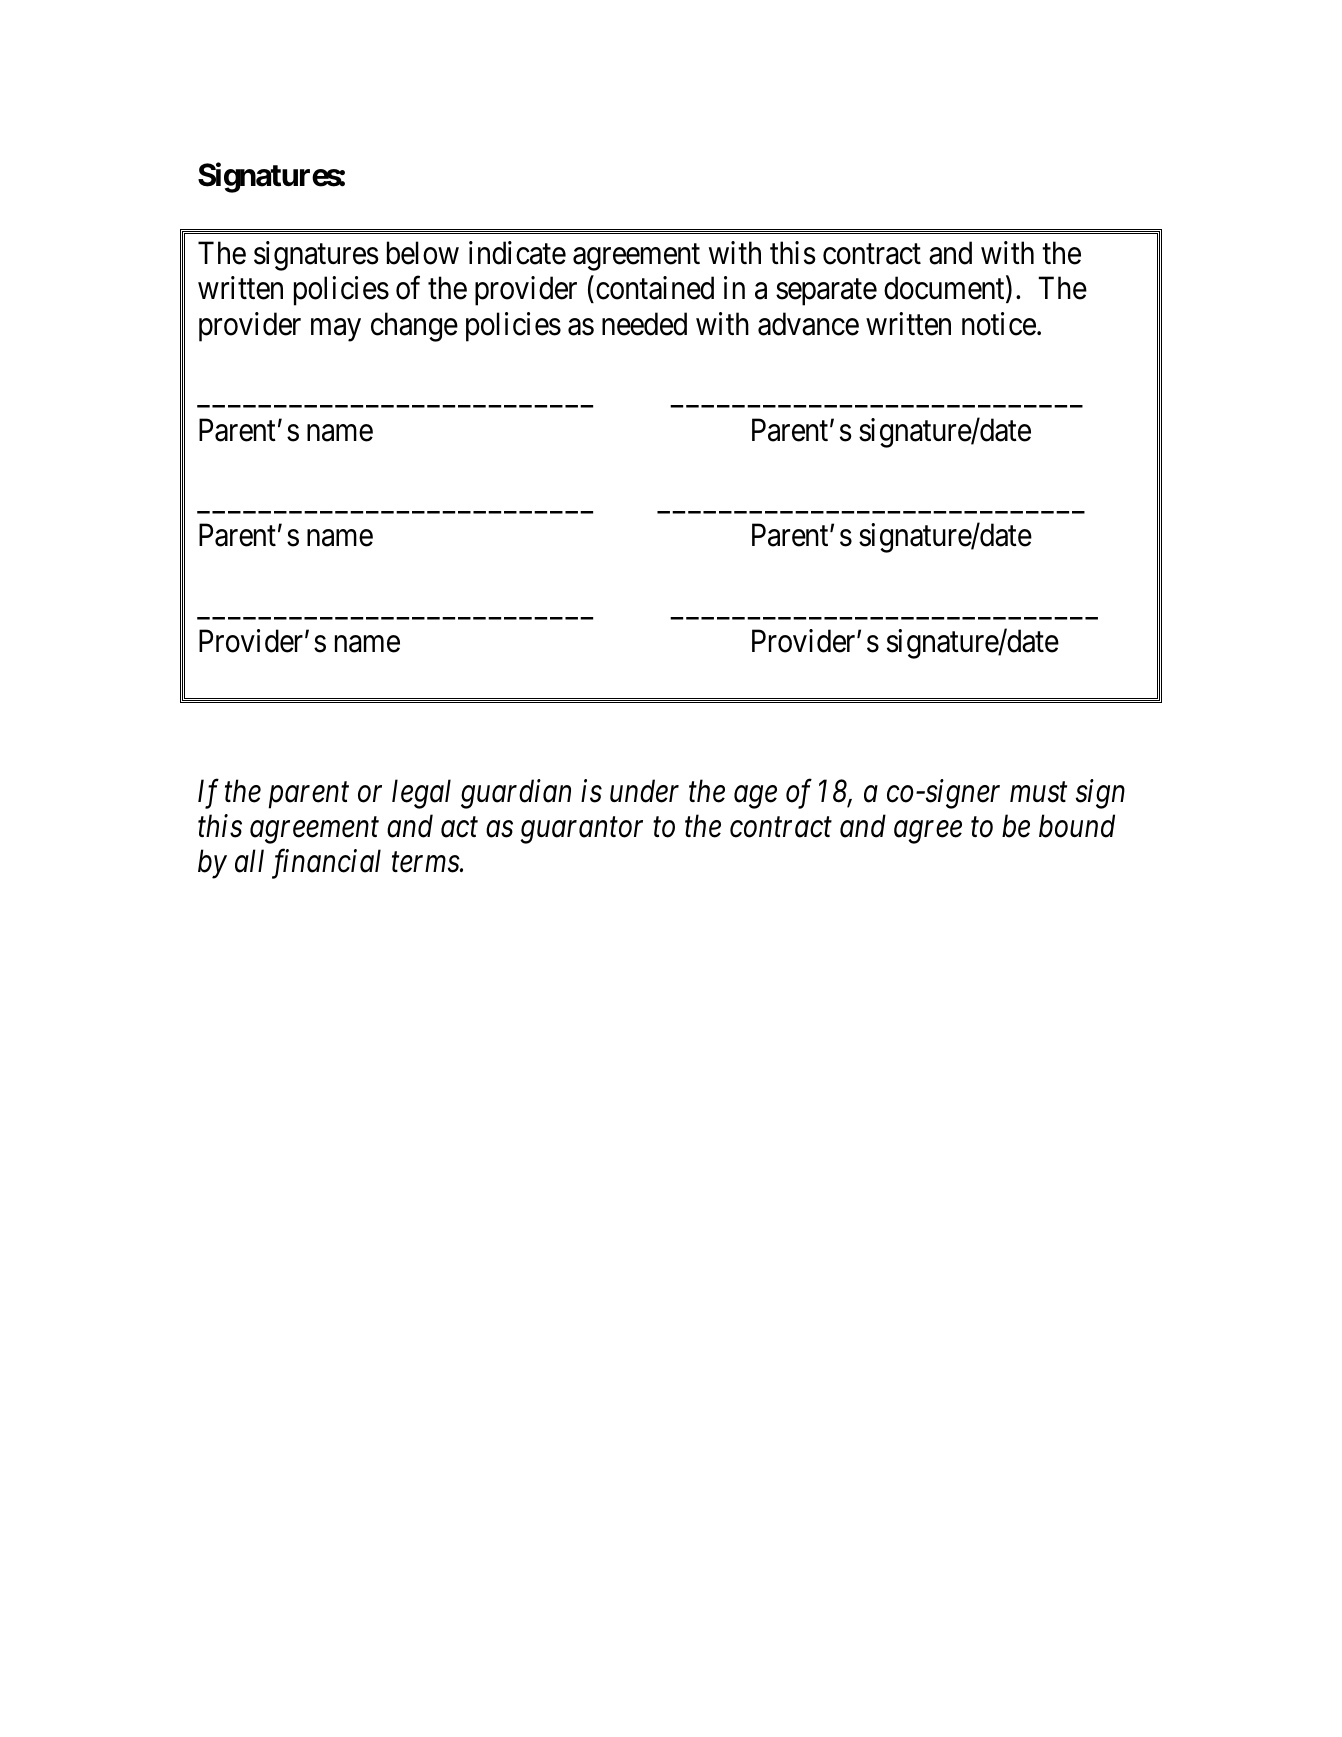 This screenshot has height=1737, width=1342. I want to click on below, so click(423, 253).
